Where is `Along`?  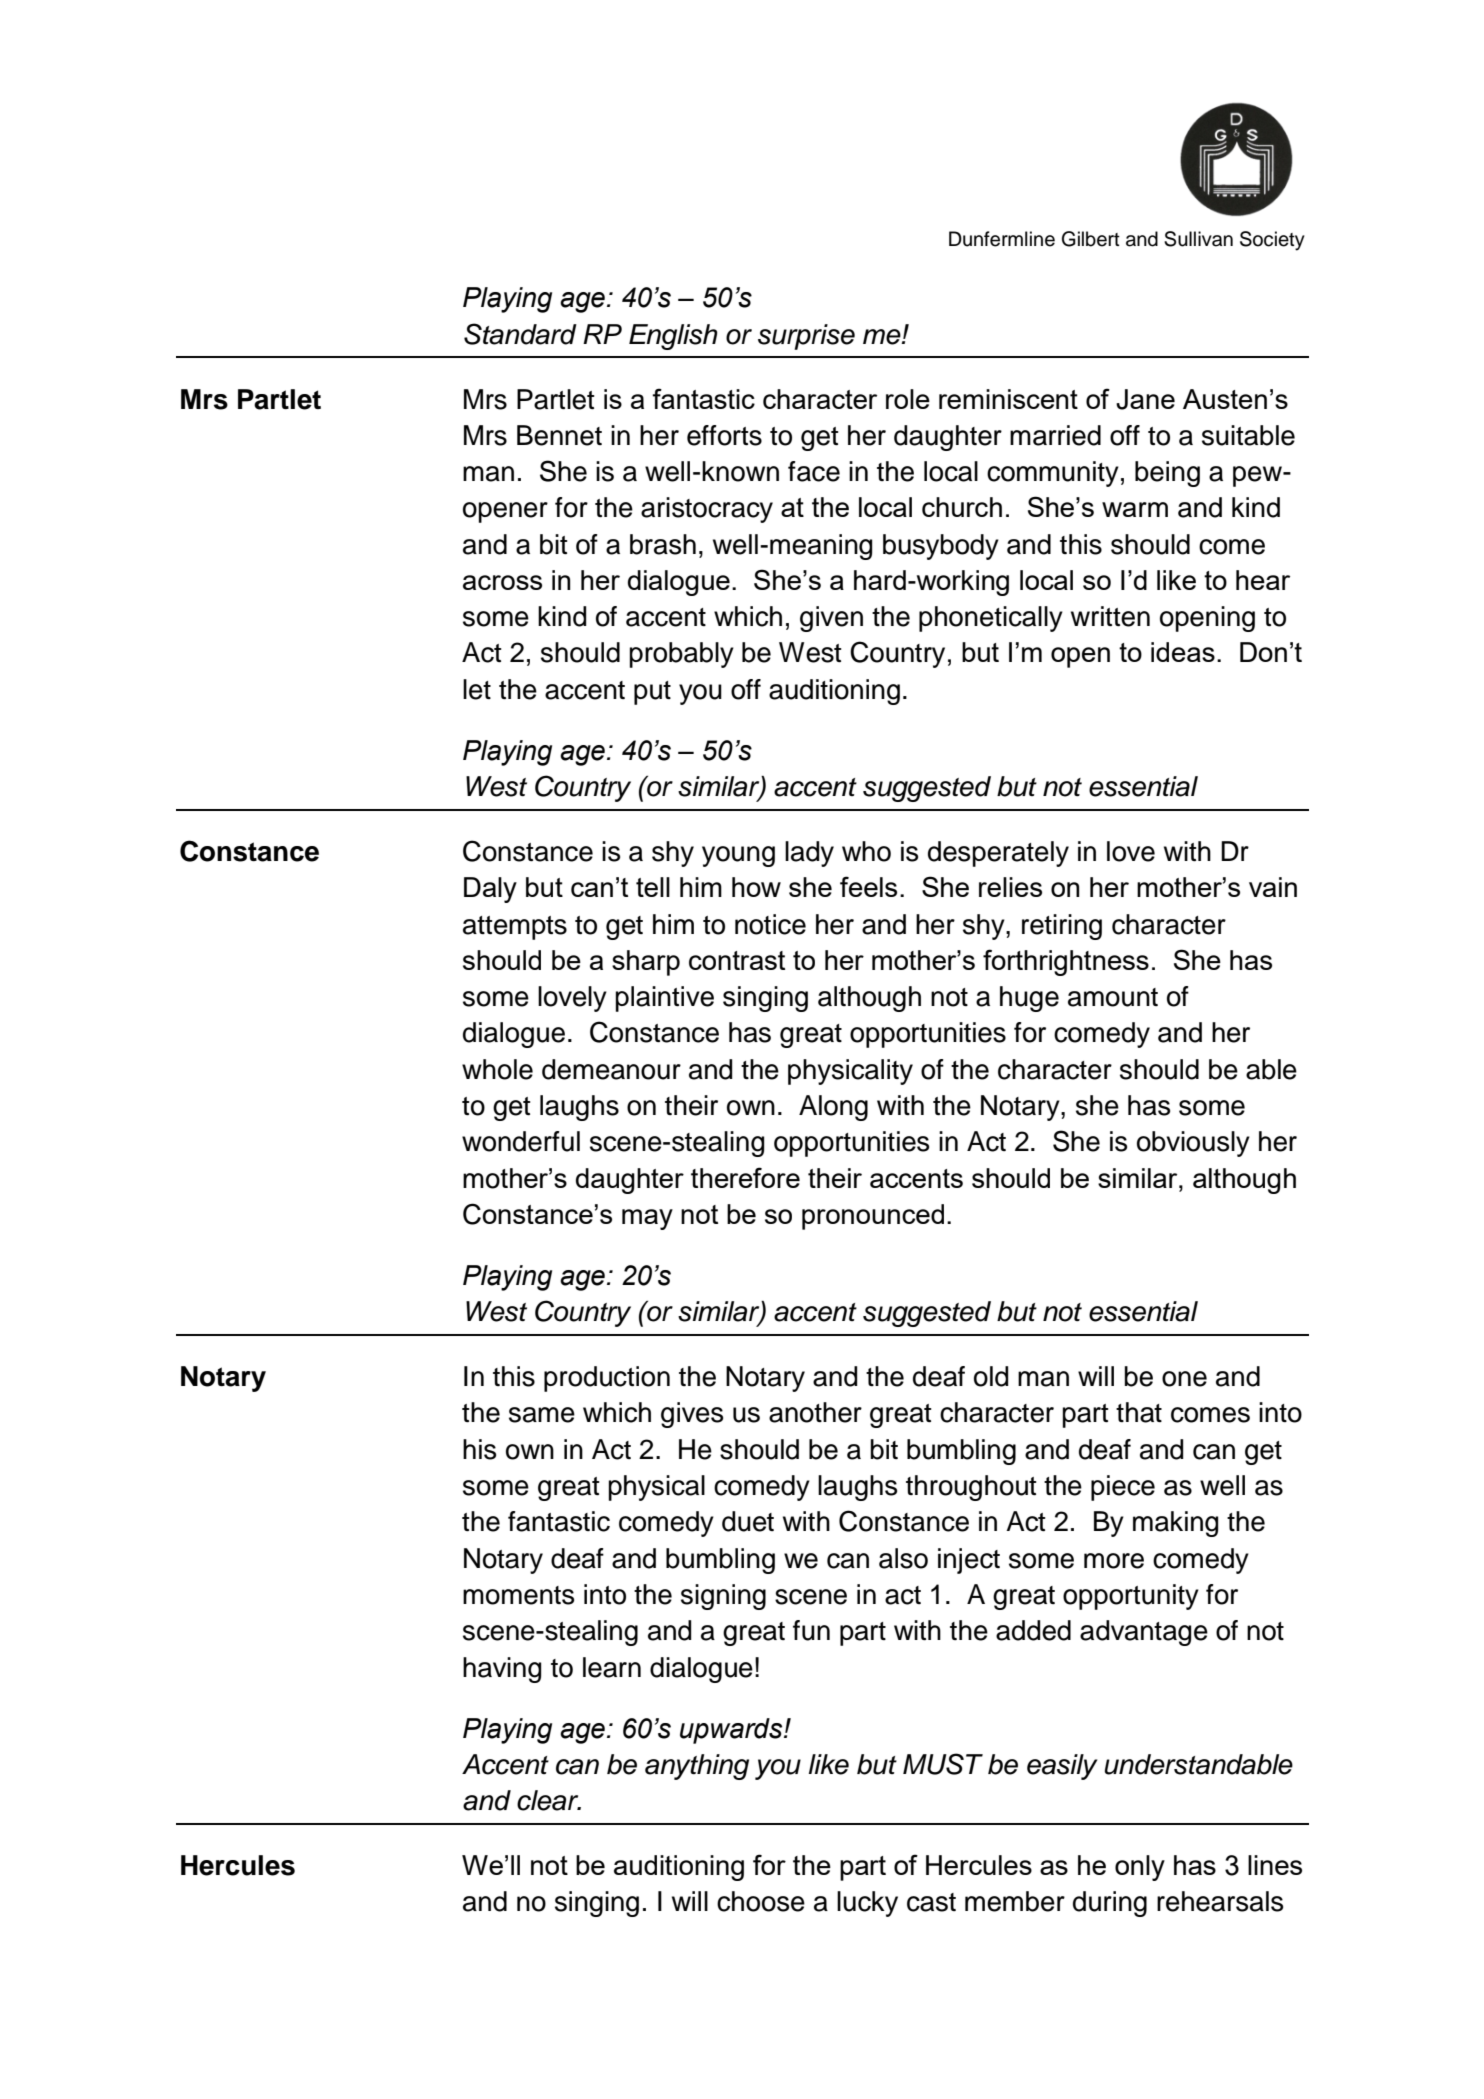 Along is located at coordinates (833, 1108).
